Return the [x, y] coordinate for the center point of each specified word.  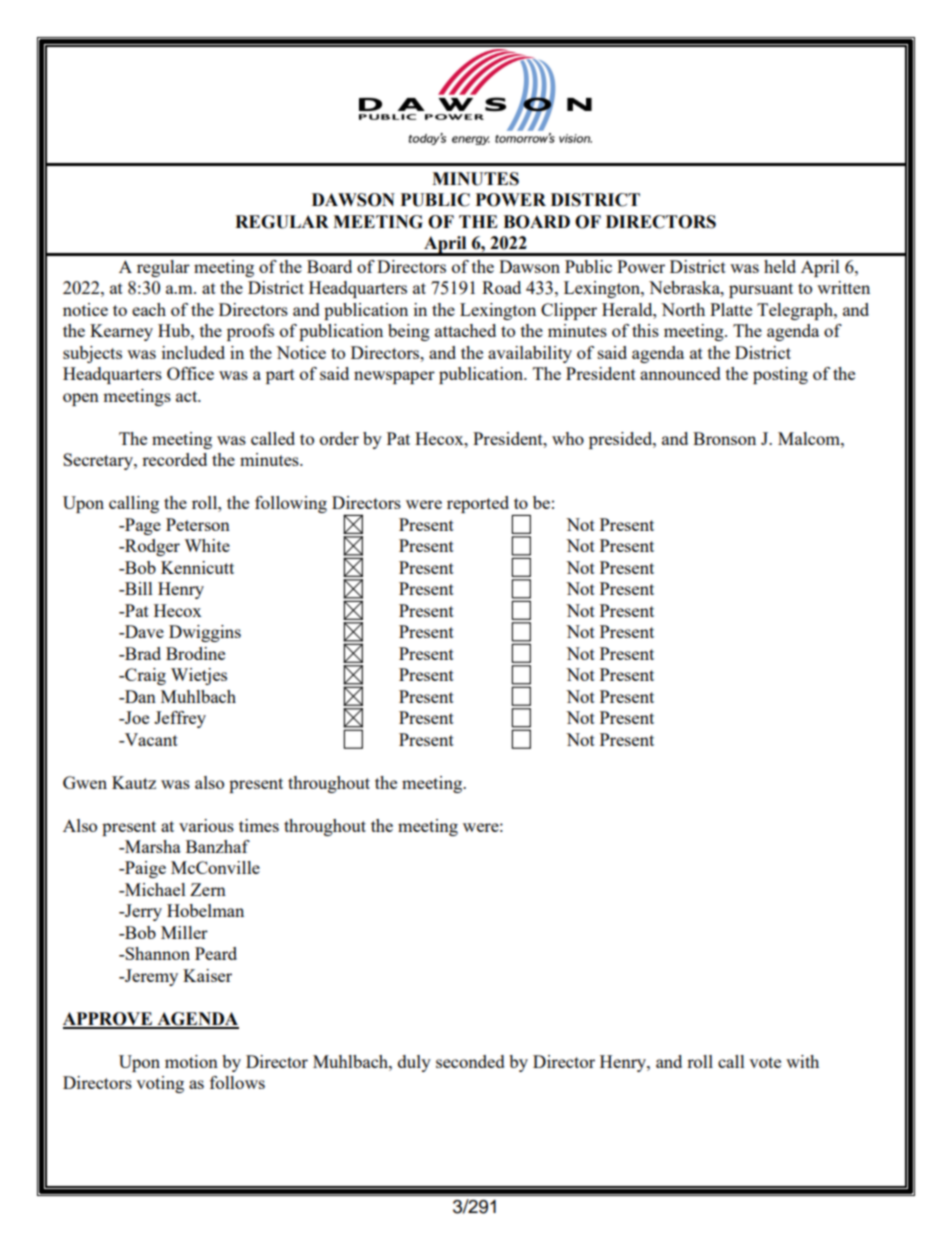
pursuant [761, 290]
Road [501, 287]
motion [191, 1061]
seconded [470, 1061]
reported [478, 504]
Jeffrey [180, 719]
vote [765, 1062]
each [149, 309]
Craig [144, 676]
